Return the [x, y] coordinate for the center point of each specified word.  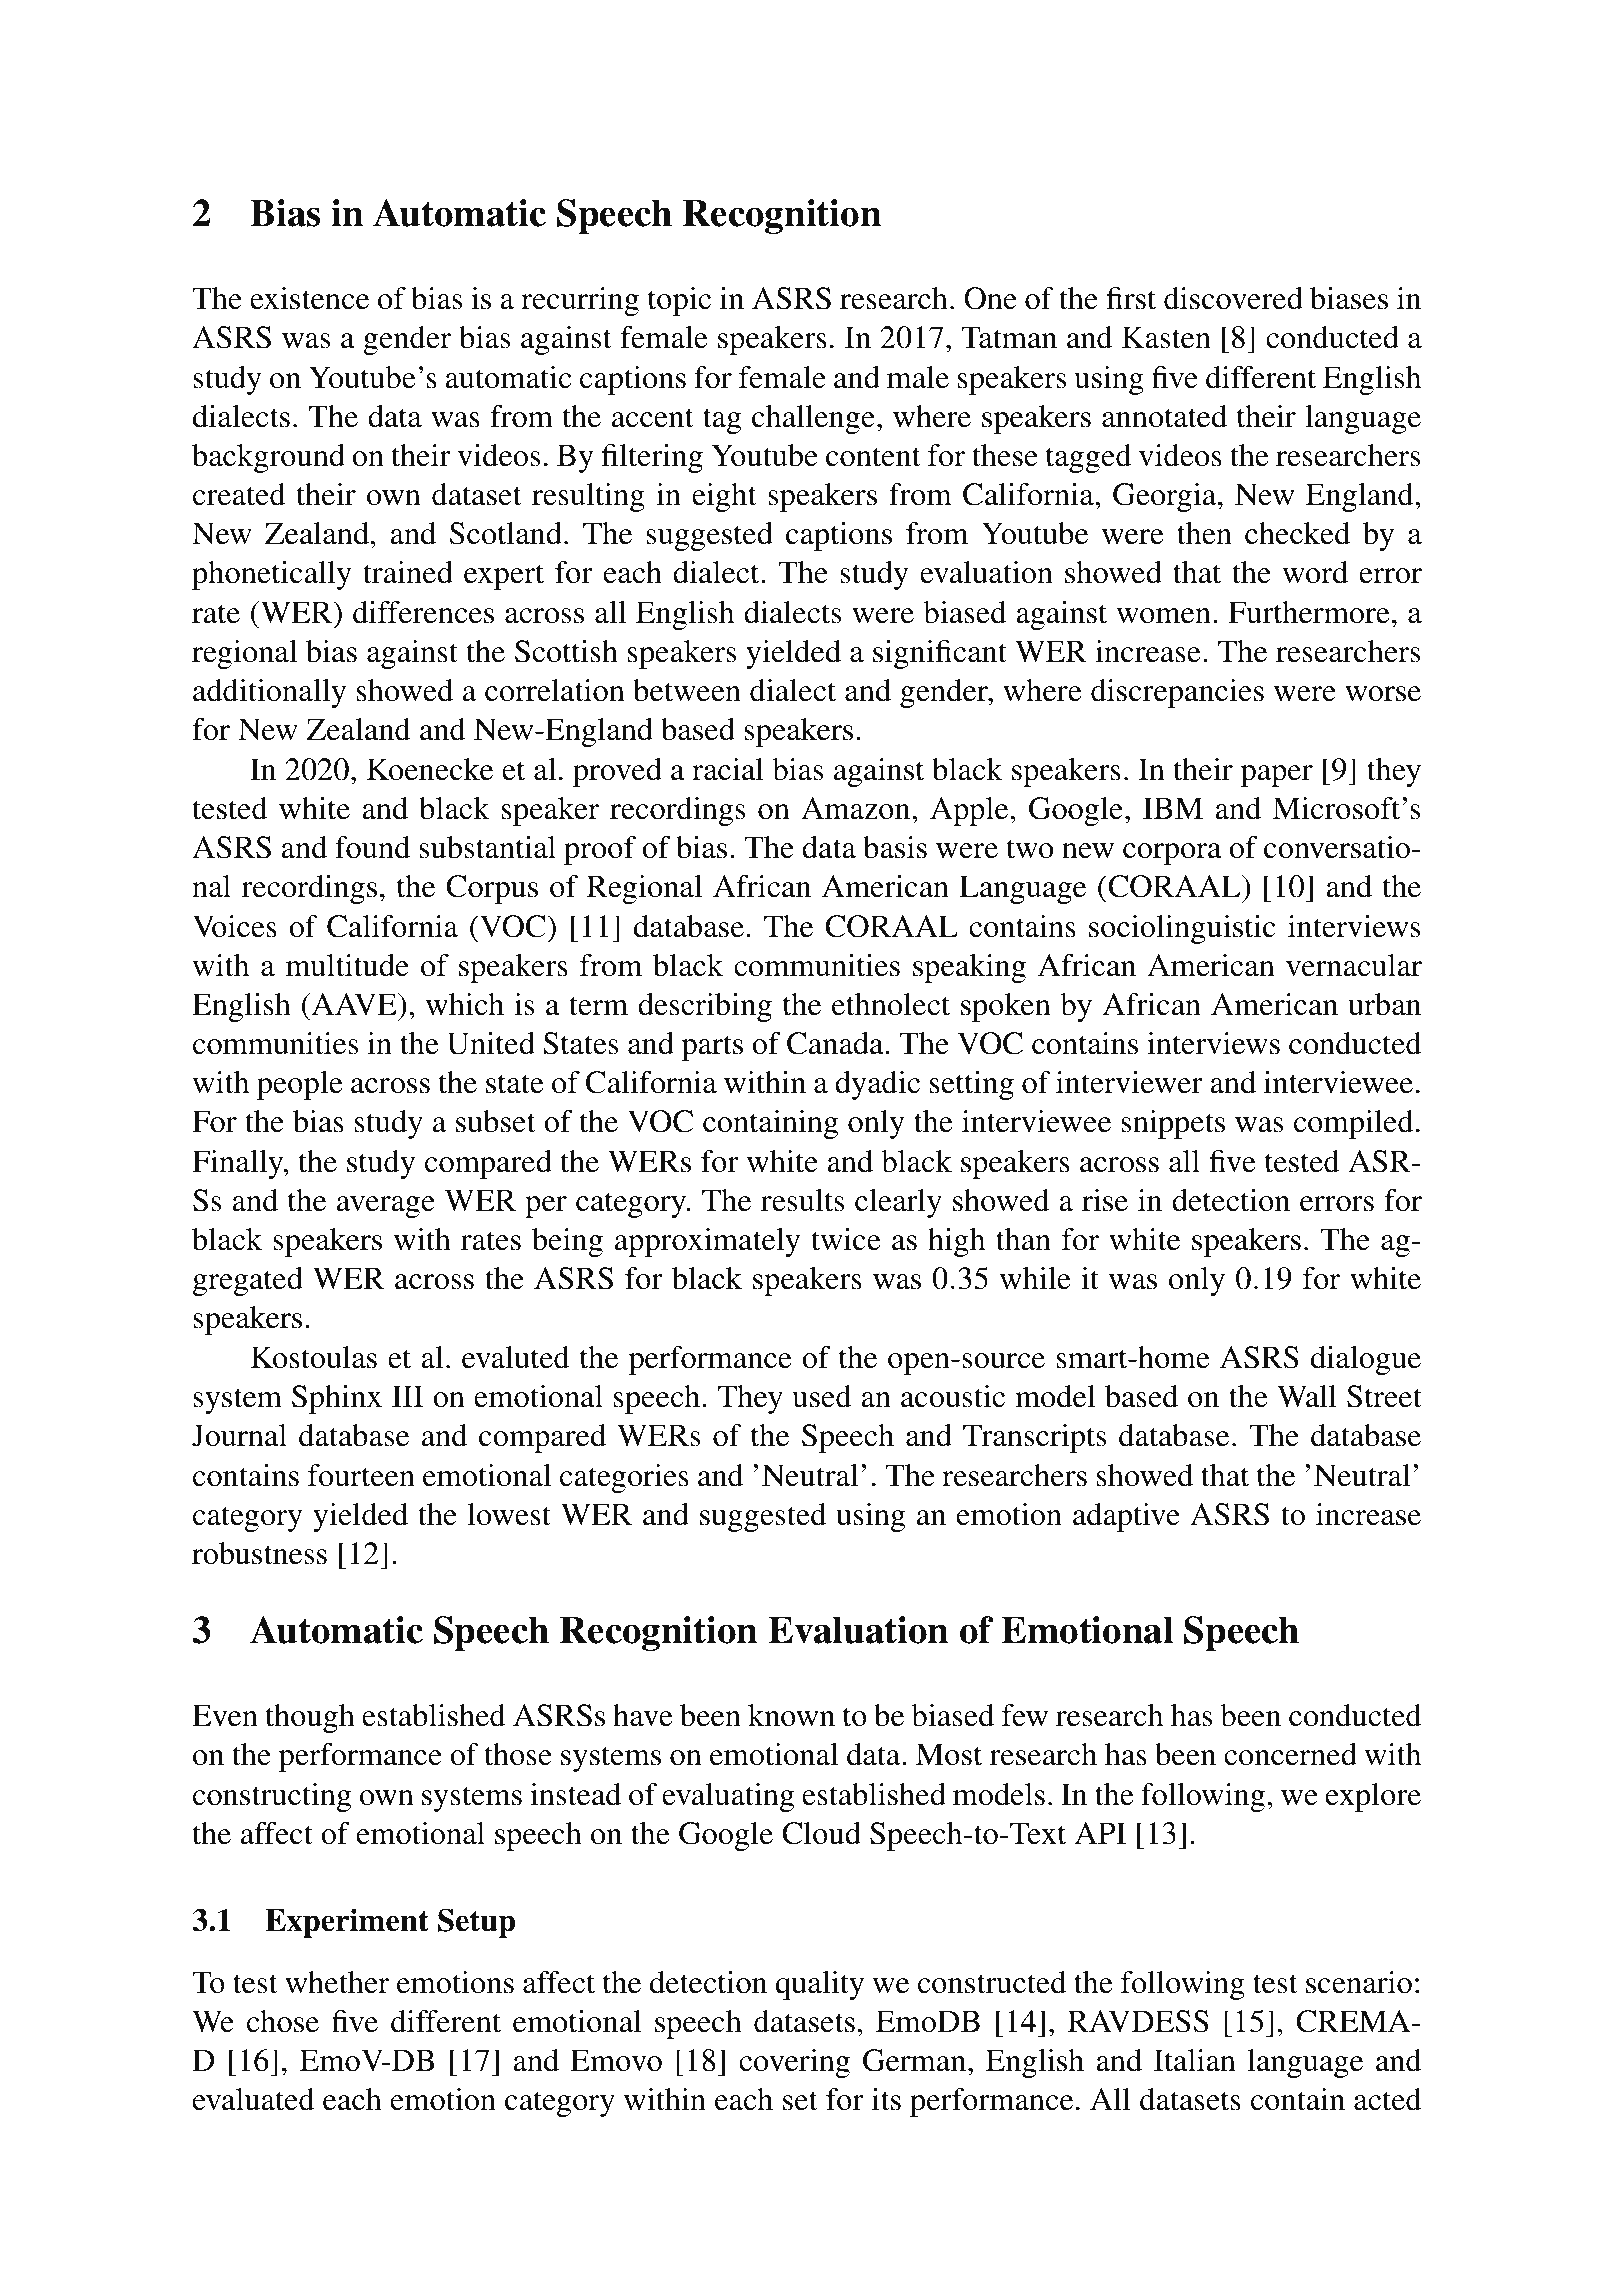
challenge [813, 419]
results [803, 1200]
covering [794, 2063]
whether [337, 1982]
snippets [1173, 1124]
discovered [1233, 298]
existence [309, 298]
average [386, 1207]
